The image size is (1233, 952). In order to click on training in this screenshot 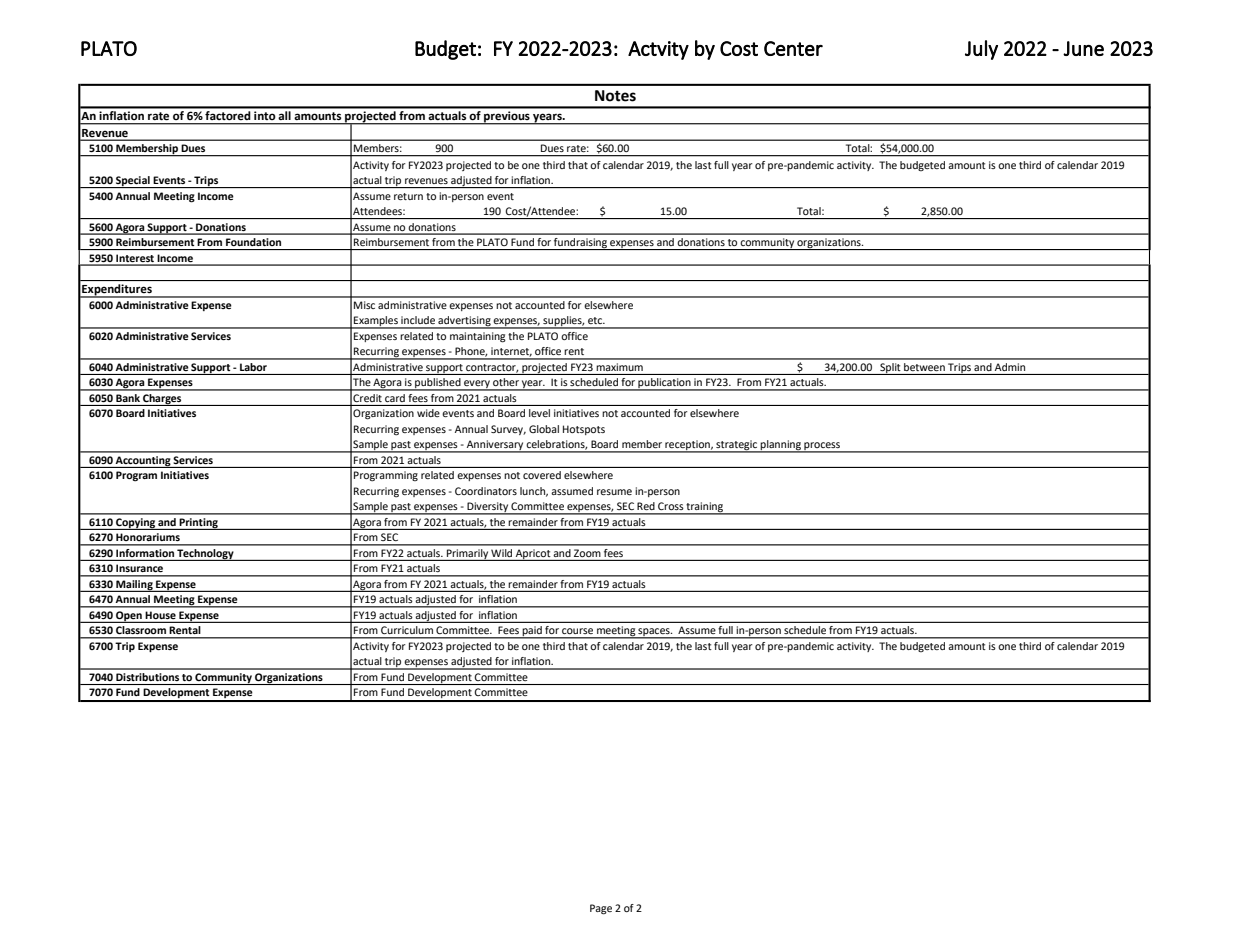, I will do `click(705, 508)`.
